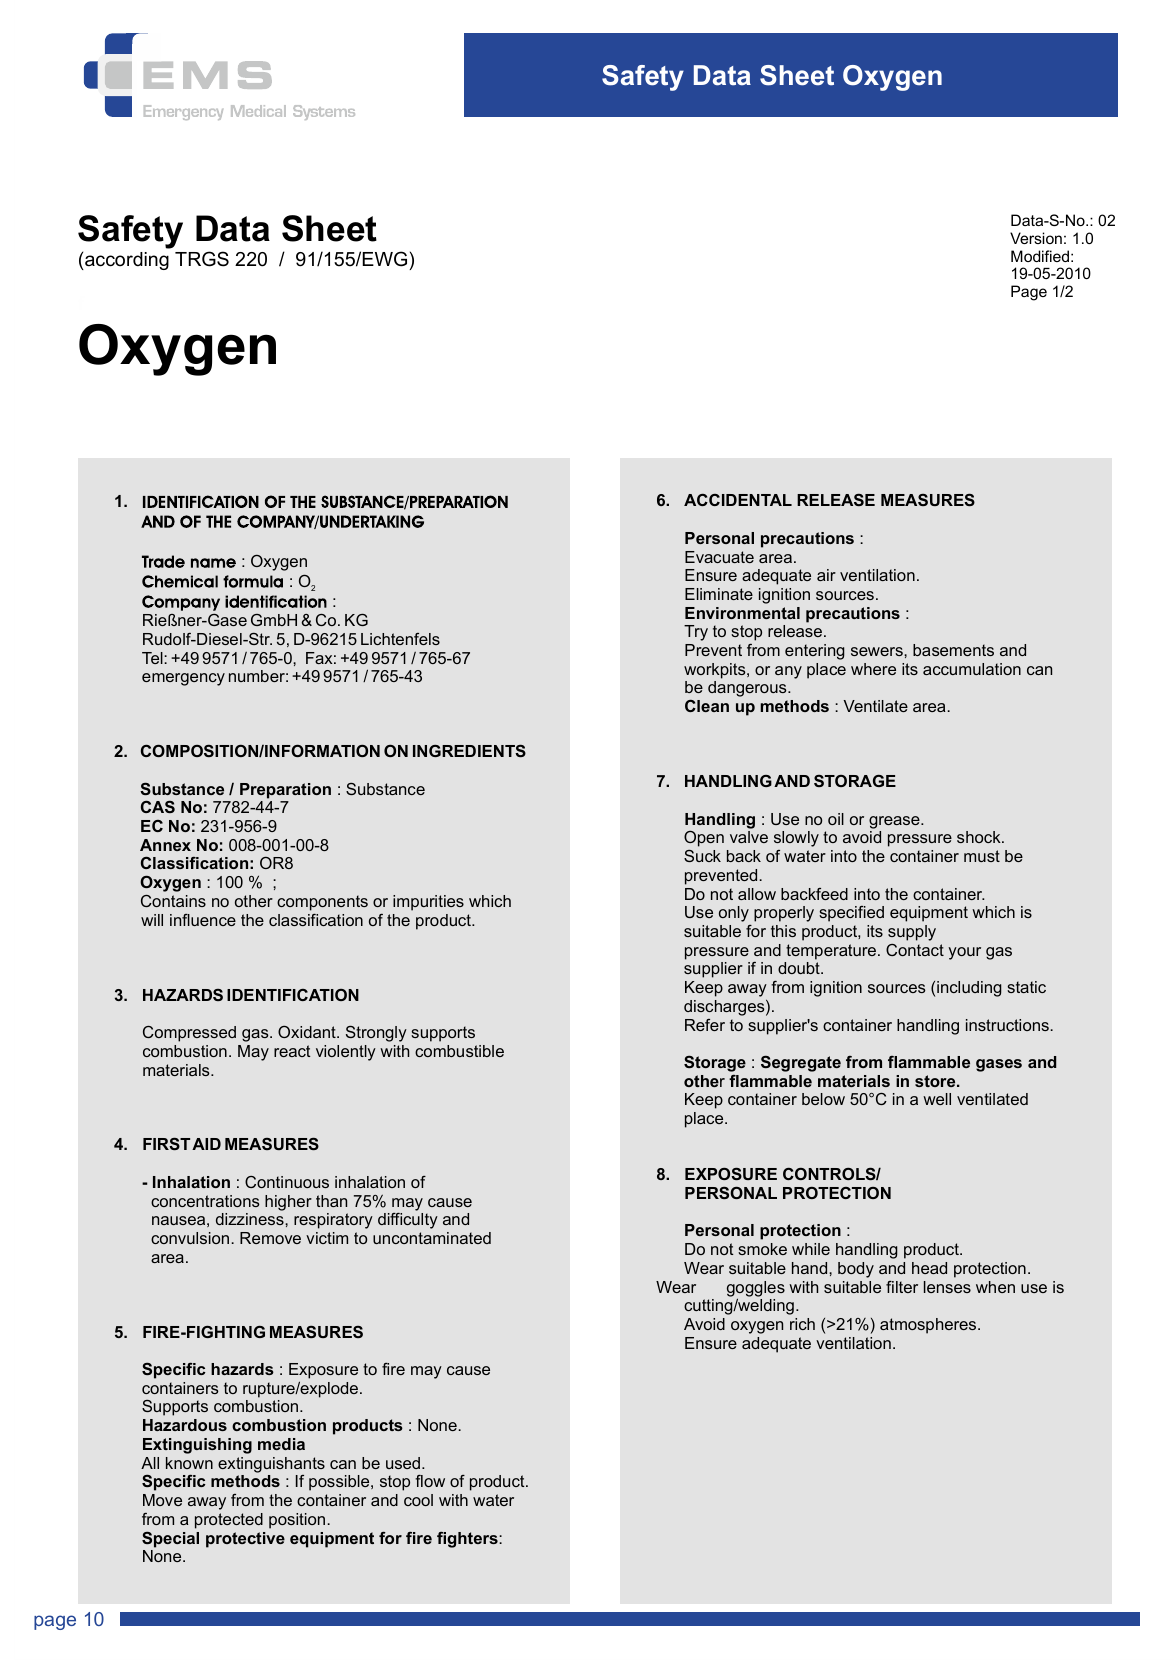  What do you see at coordinates (1036, 238) in the screenshot?
I see `Version` at bounding box center [1036, 238].
